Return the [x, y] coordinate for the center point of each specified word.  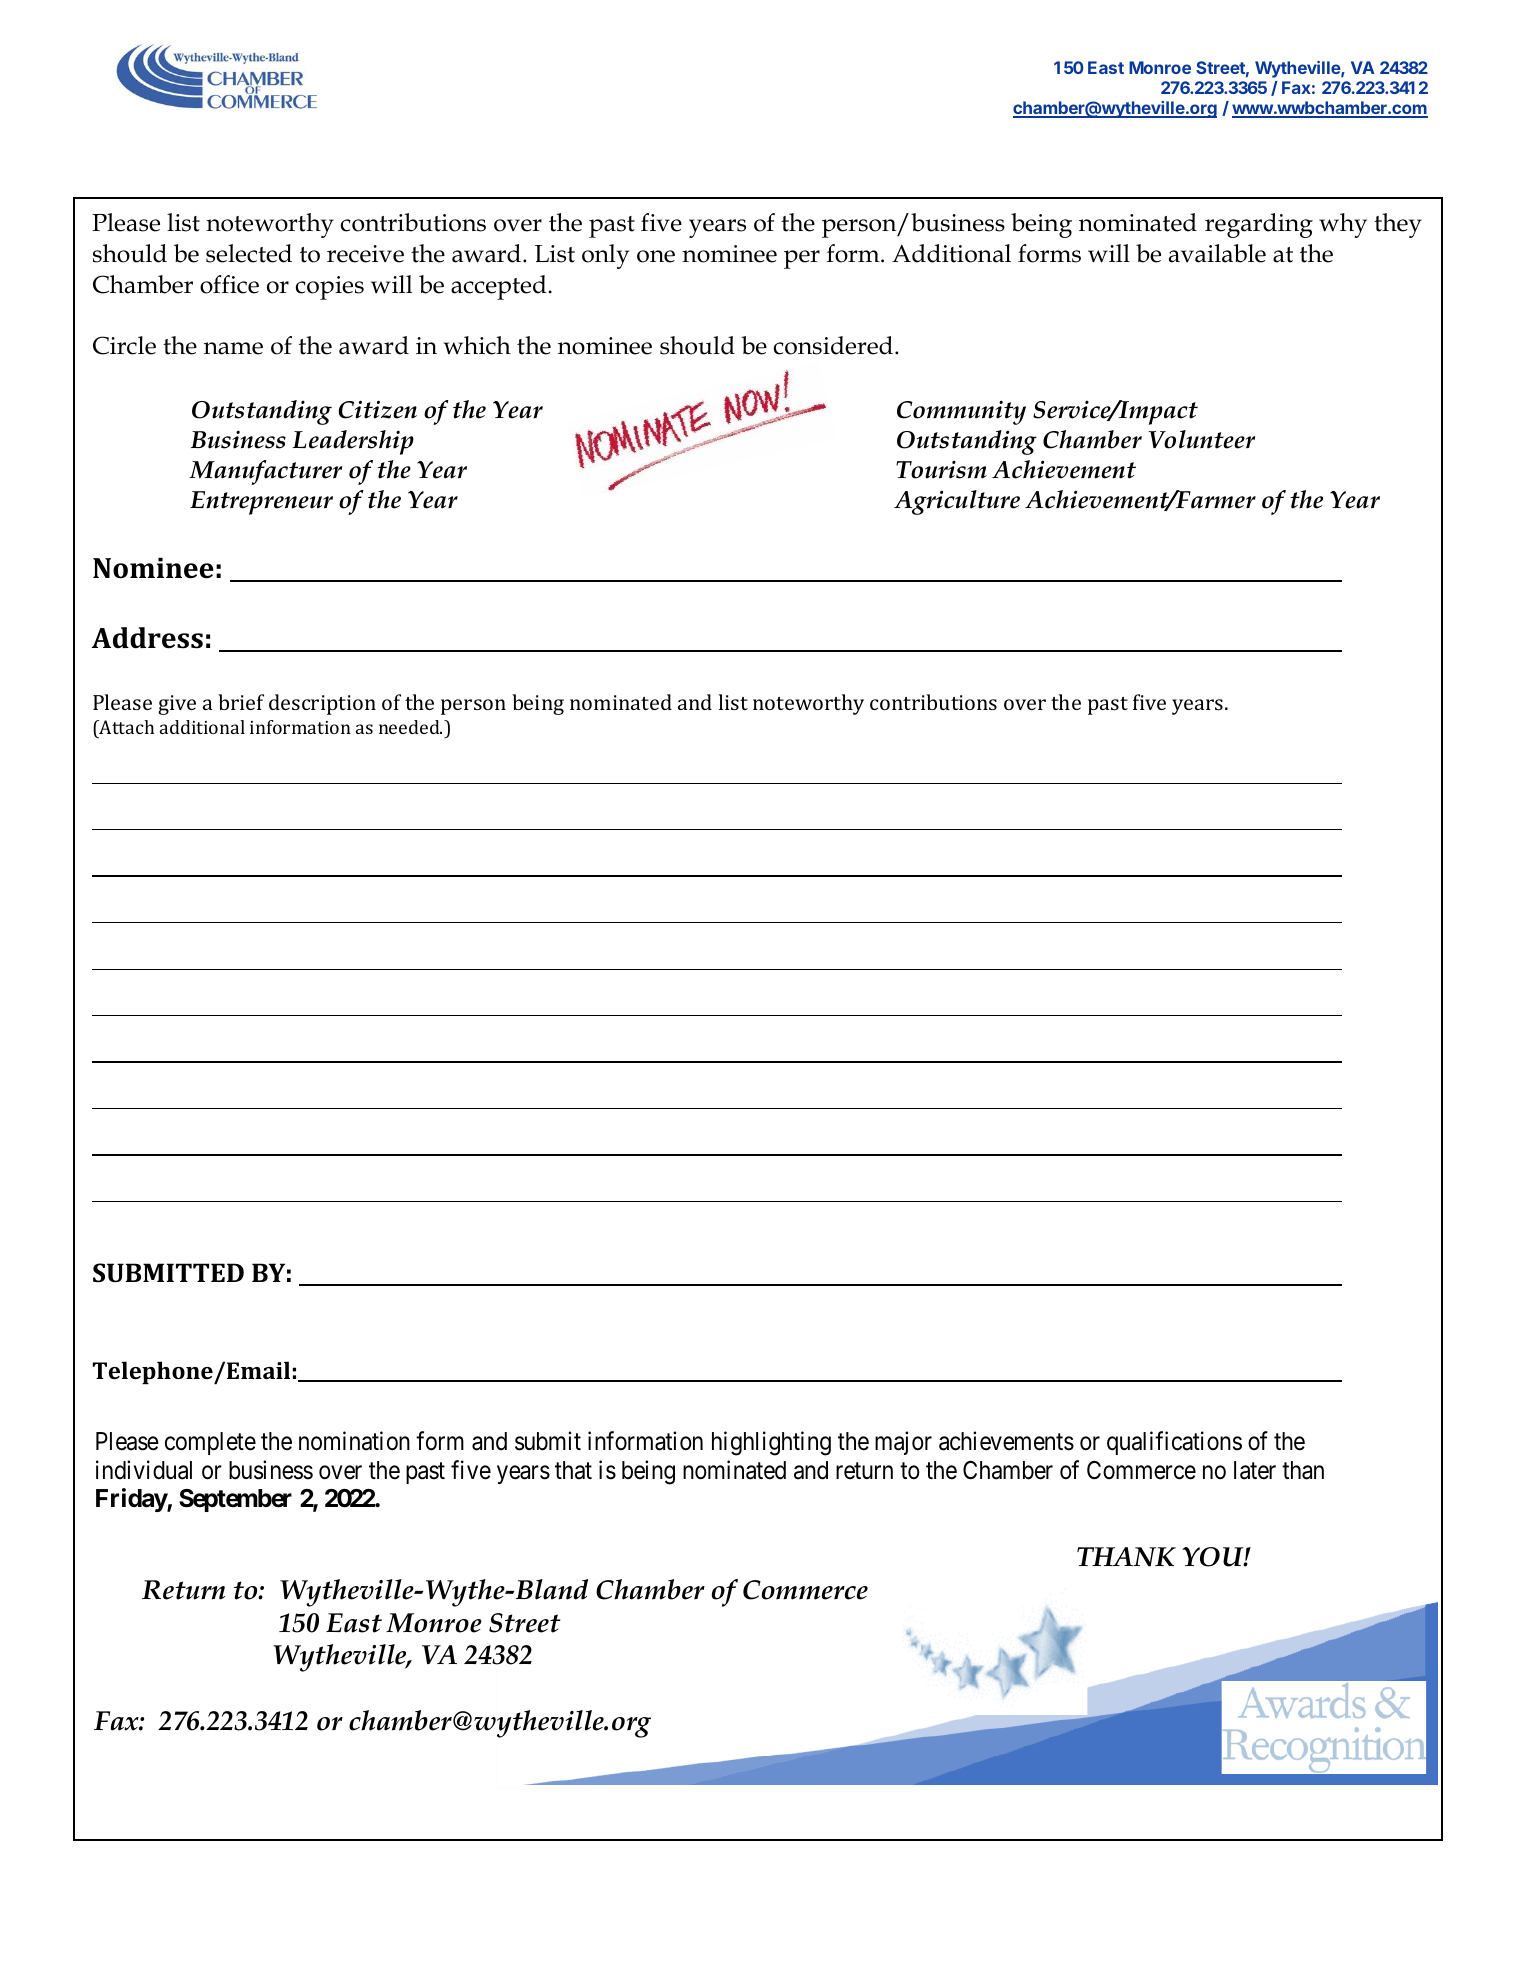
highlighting [771, 1443]
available [1217, 253]
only [605, 256]
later [1255, 1470]
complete [210, 1443]
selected [249, 253]
